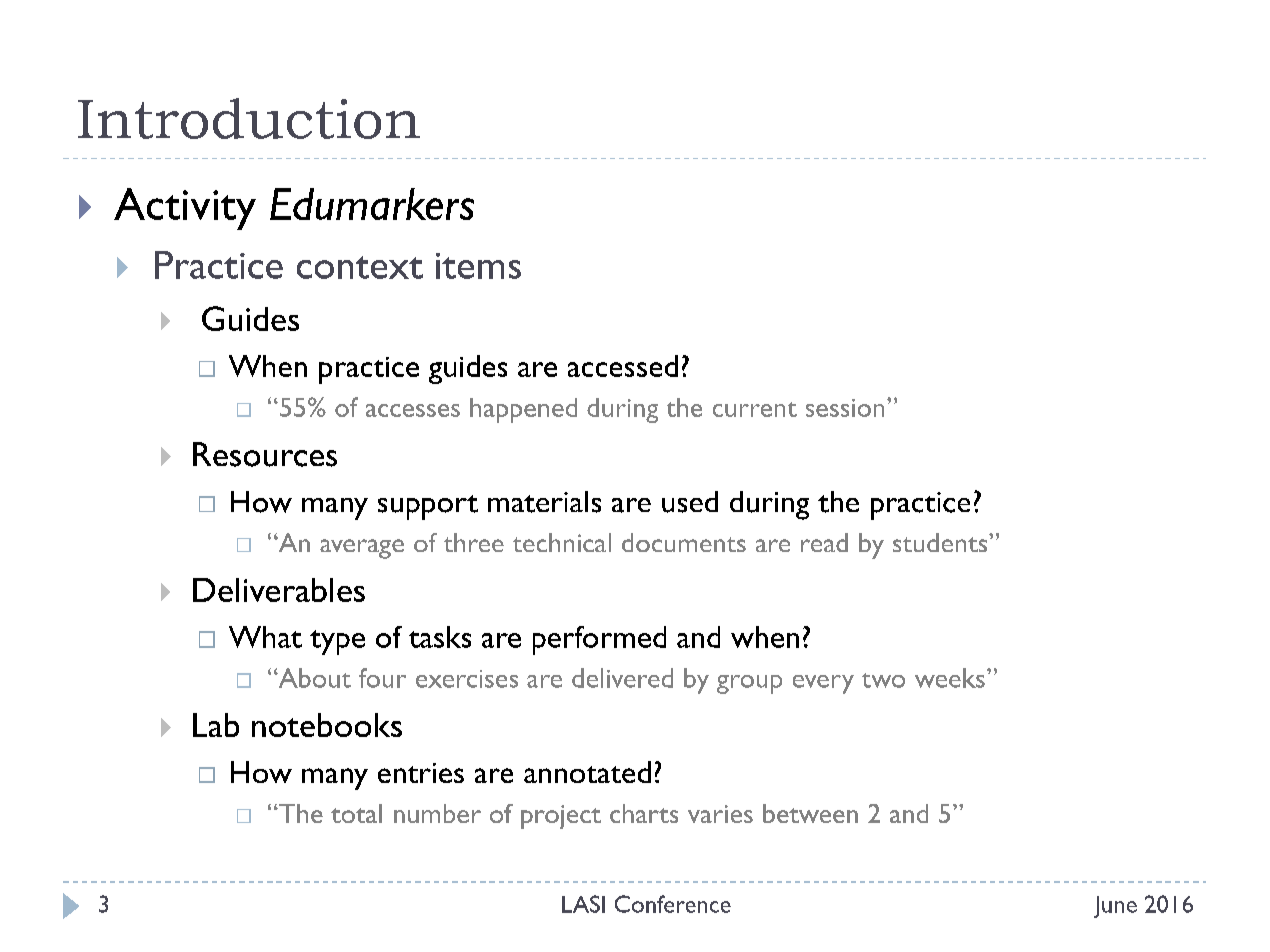 The width and height of the document is (1270, 952). Describe the element at coordinates (249, 118) in the document. I see `Introduction` at that location.
